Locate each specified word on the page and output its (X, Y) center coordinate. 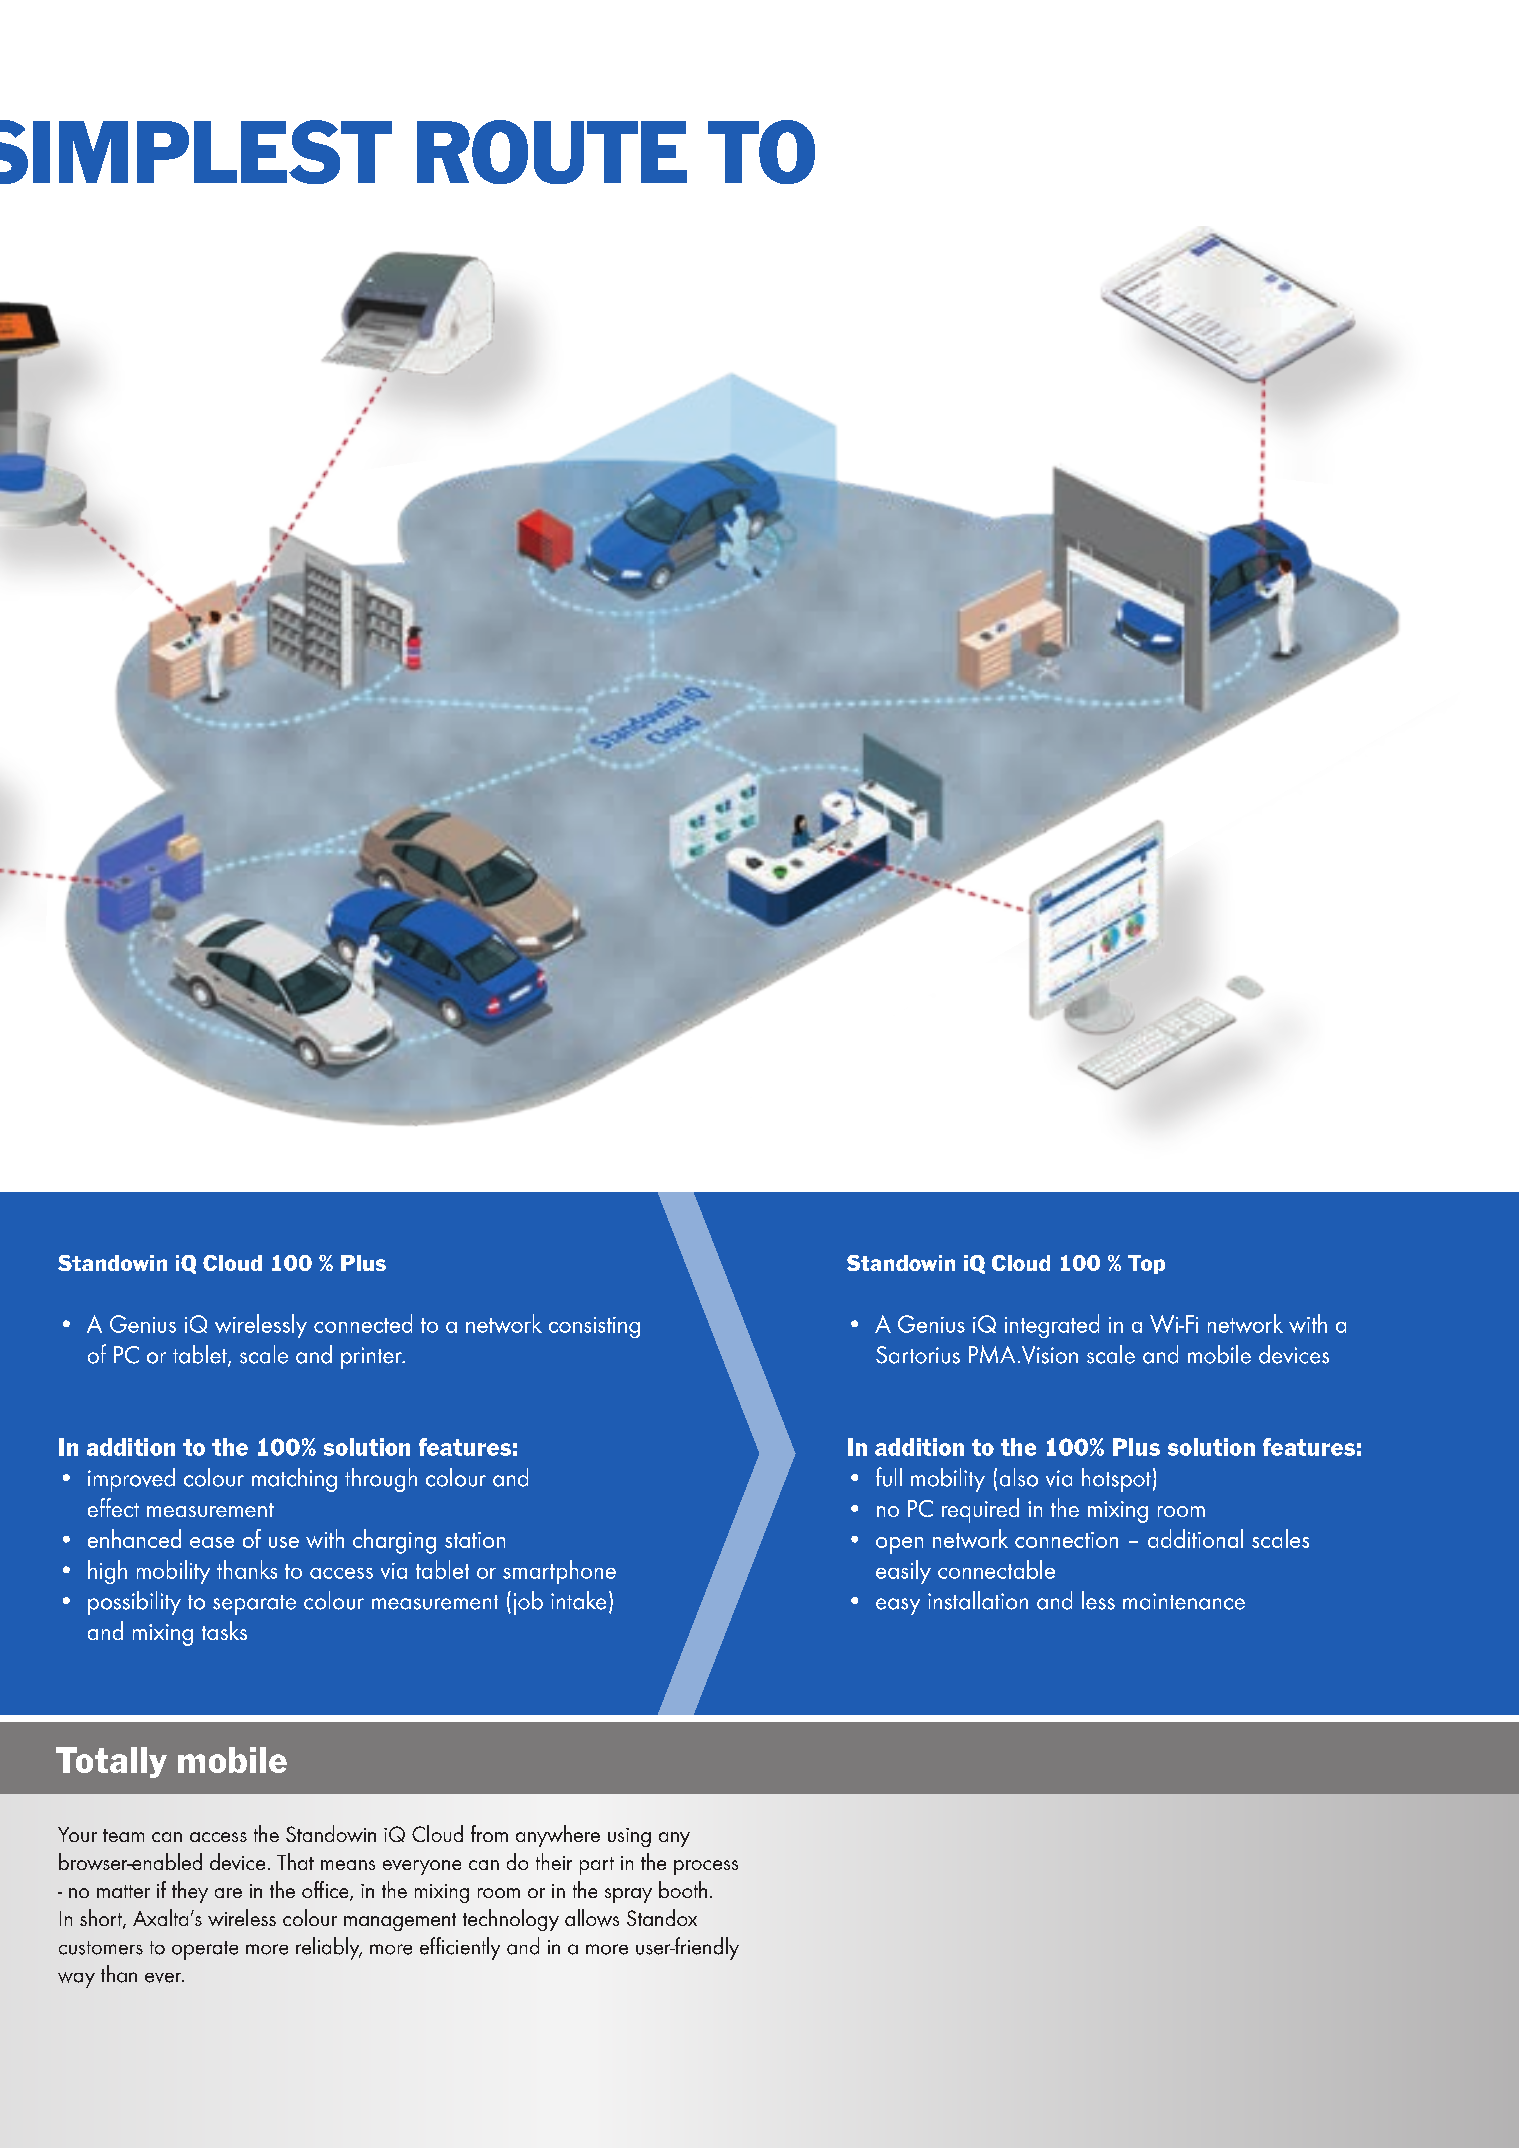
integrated (1052, 1326)
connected (363, 1323)
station (475, 1540)
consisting (594, 1327)
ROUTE (552, 152)
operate (205, 1950)
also (1019, 1477)
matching (294, 1480)
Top (1146, 1264)
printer (372, 1358)
